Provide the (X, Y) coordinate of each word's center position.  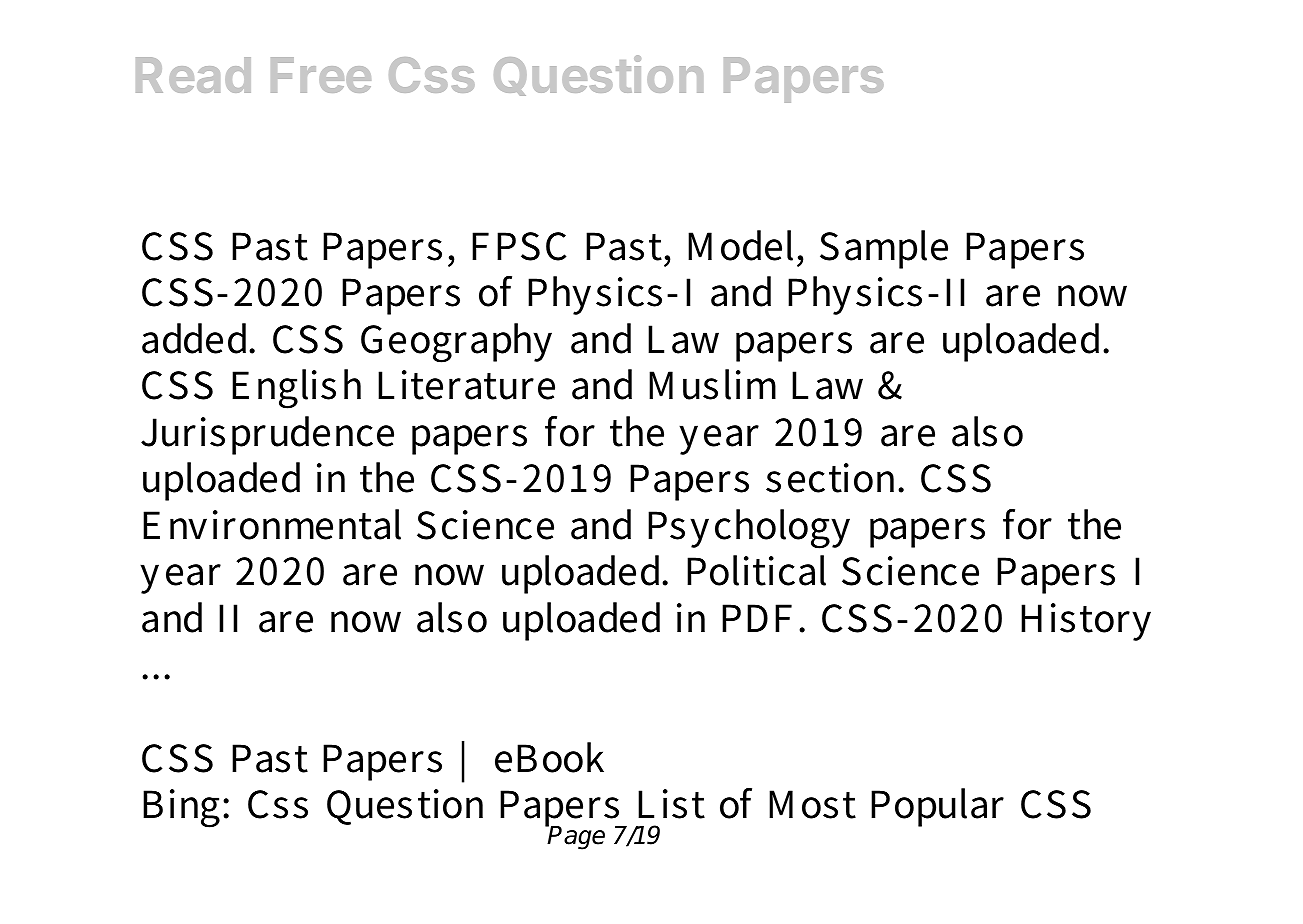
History (1086, 622)
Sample (884, 249)
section (833, 478)
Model (740, 245)
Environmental (272, 524)
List (671, 804)
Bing (181, 808)
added (196, 338)
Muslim (712, 384)
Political (756, 570)
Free (321, 75)
